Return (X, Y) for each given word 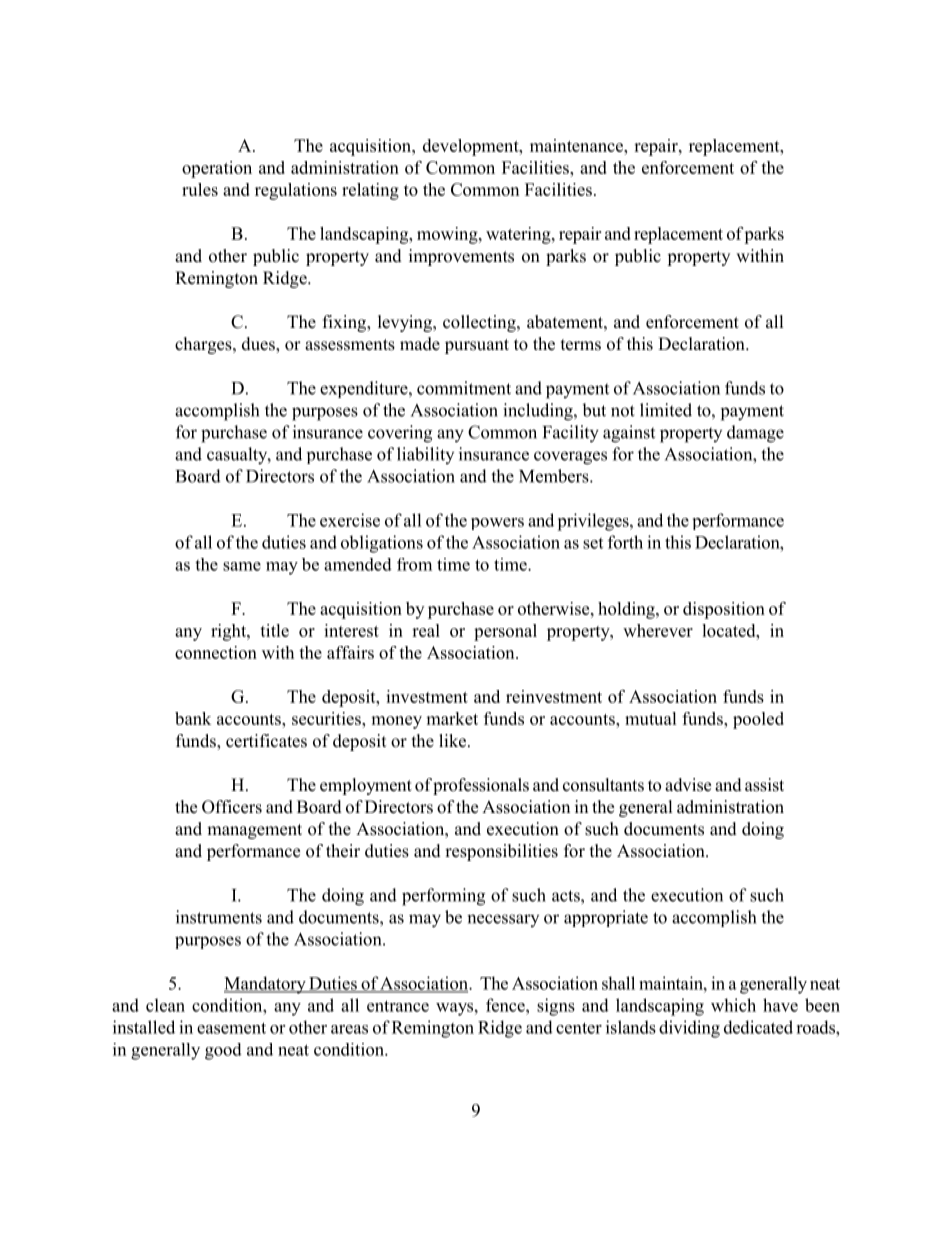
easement (231, 1028)
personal (505, 632)
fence (506, 1005)
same (242, 566)
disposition (724, 610)
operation (217, 169)
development (472, 147)
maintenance (577, 145)
